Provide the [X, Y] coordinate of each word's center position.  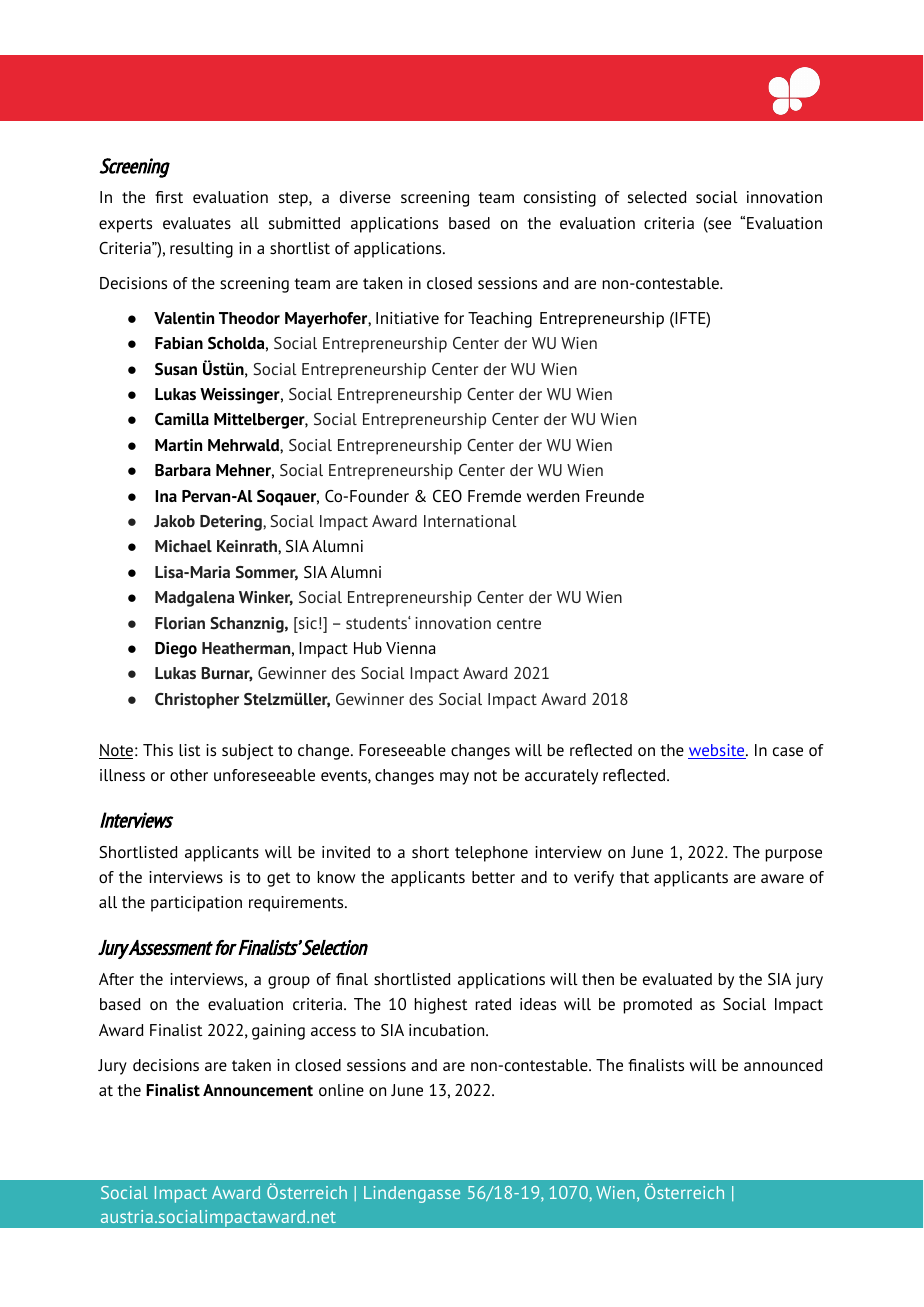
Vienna [411, 648]
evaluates [197, 223]
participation [196, 904]
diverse [365, 197]
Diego [176, 650]
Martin [178, 445]
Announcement [258, 1090]
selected [657, 197]
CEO [447, 496]
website [717, 751]
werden [553, 496]
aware [782, 878]
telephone [491, 854]
